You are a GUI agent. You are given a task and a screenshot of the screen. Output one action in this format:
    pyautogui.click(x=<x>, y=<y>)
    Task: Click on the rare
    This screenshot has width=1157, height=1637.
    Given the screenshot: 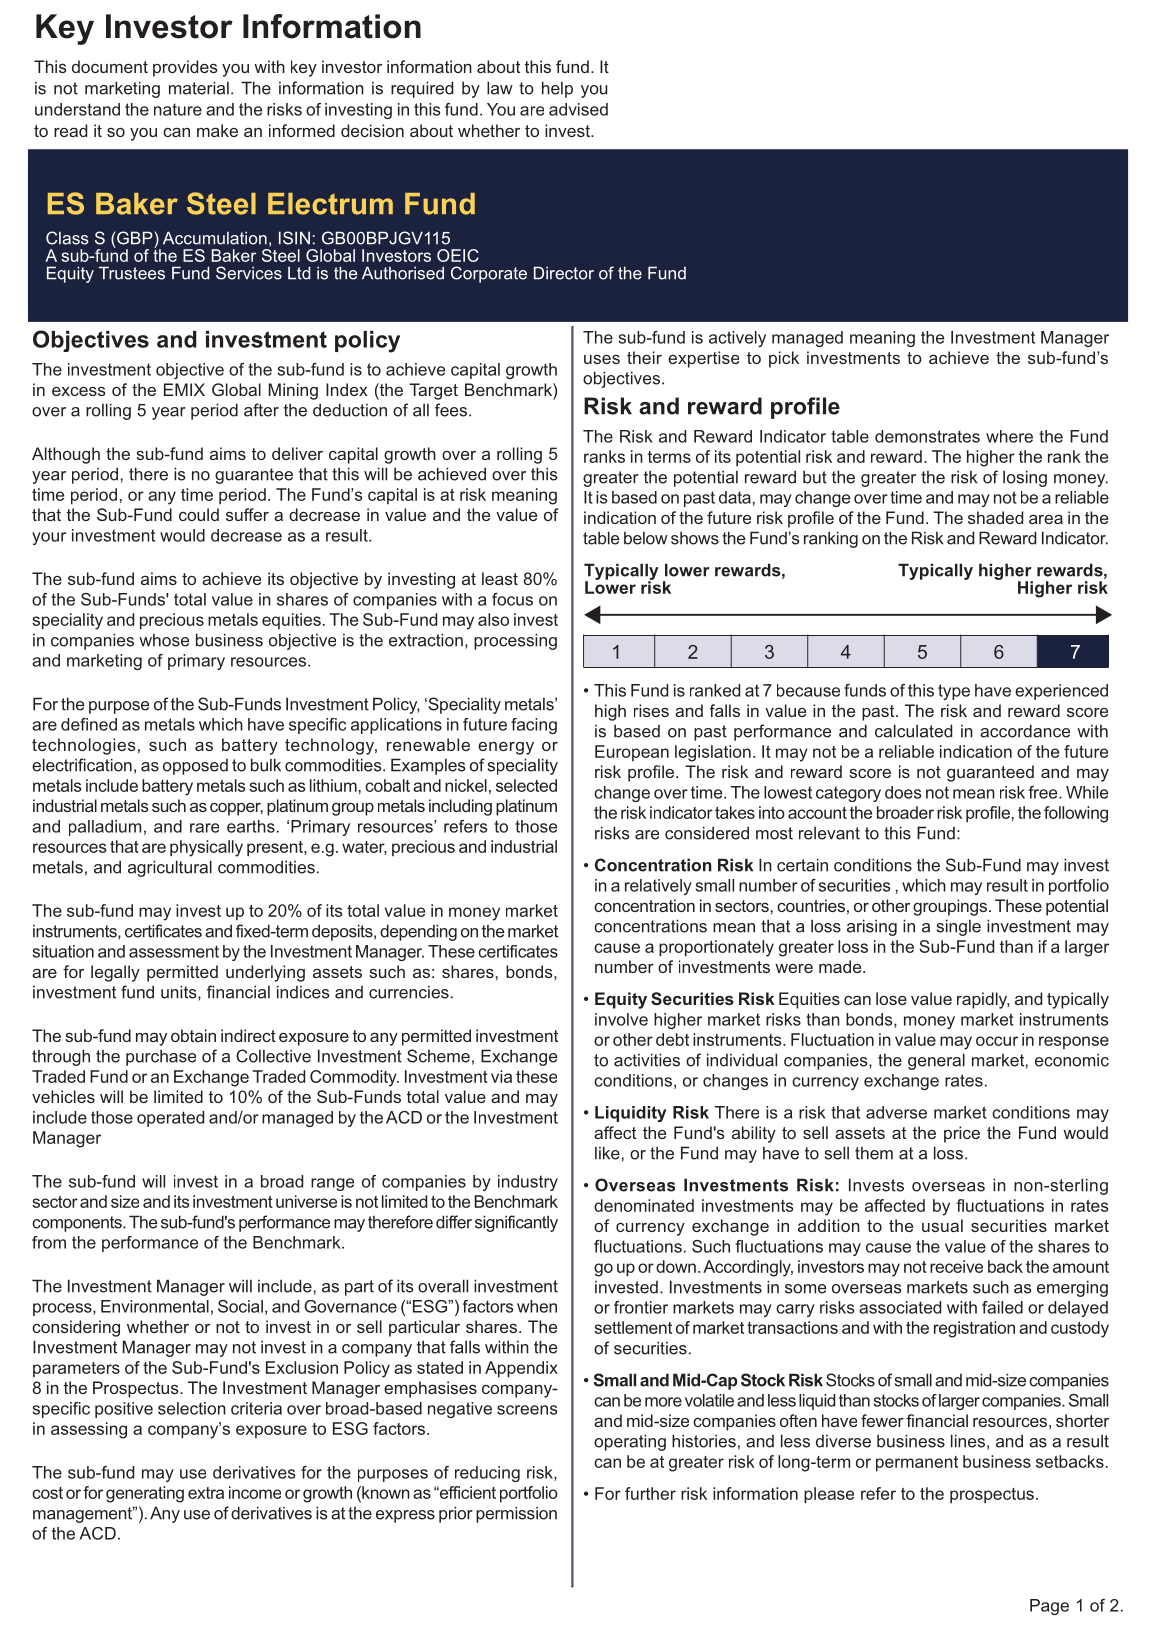 What is the action you would take?
    pyautogui.click(x=204, y=828)
